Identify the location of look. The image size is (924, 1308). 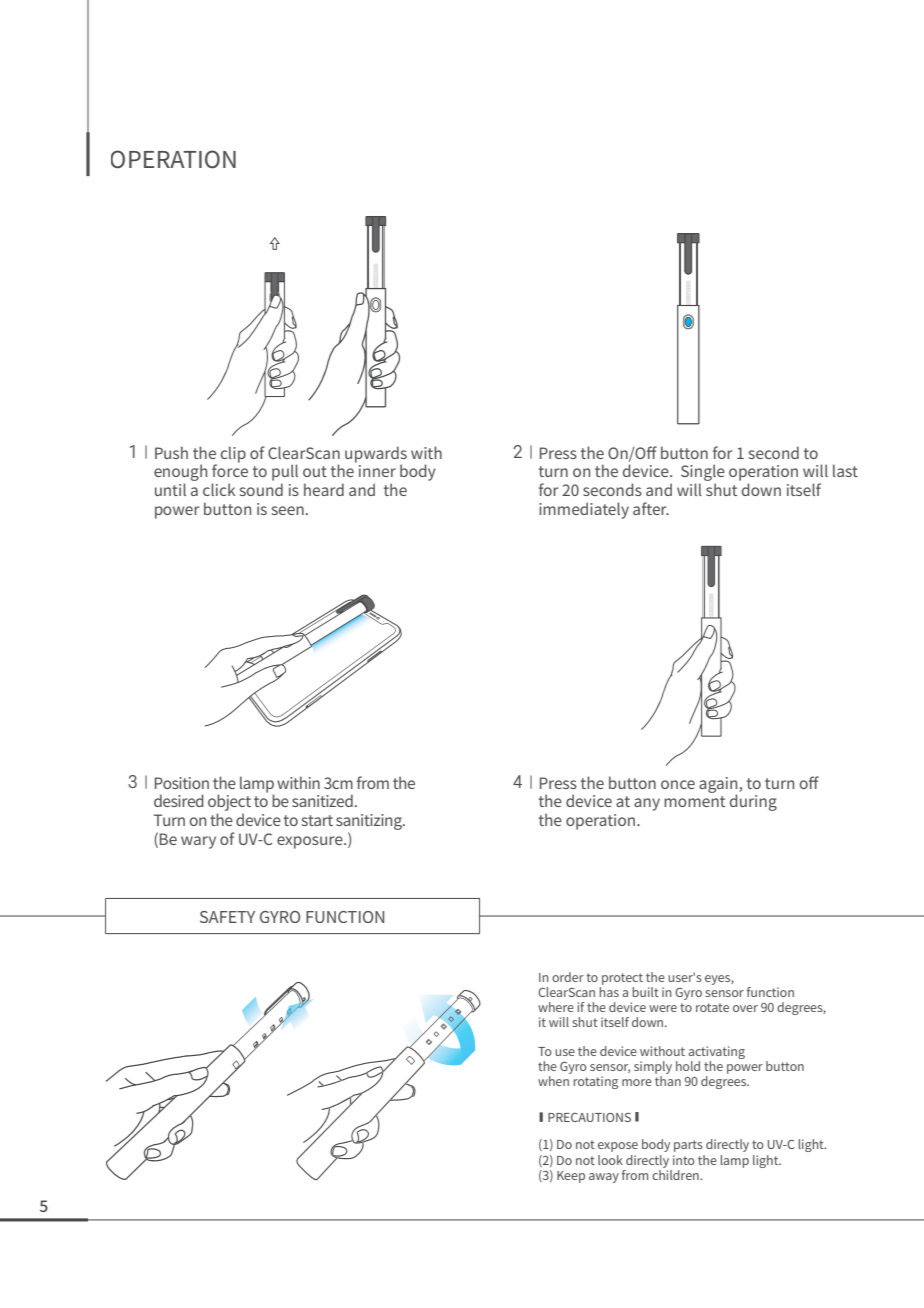
(610, 1160).
